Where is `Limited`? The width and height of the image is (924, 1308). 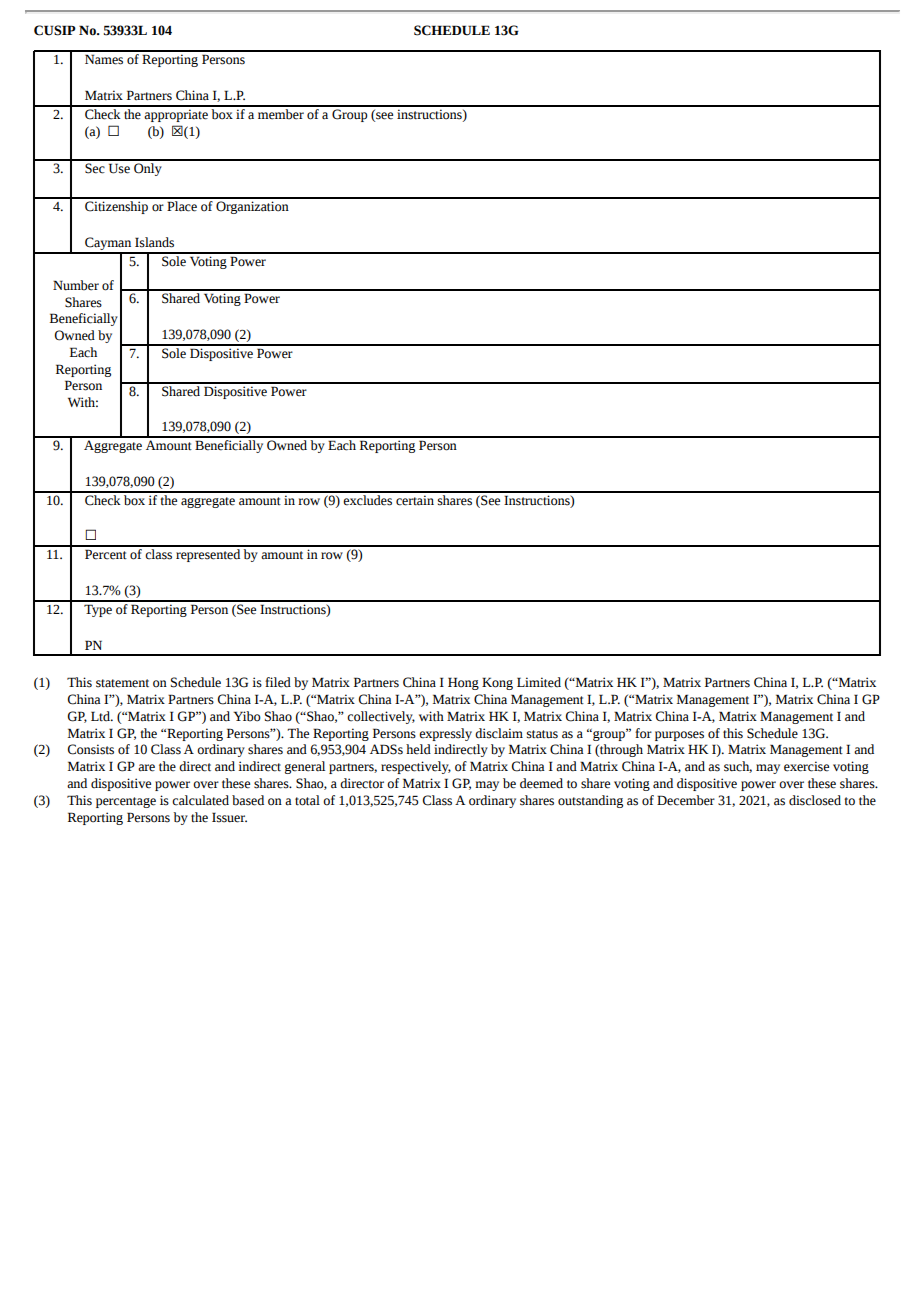 Limited is located at coordinates (539, 682).
